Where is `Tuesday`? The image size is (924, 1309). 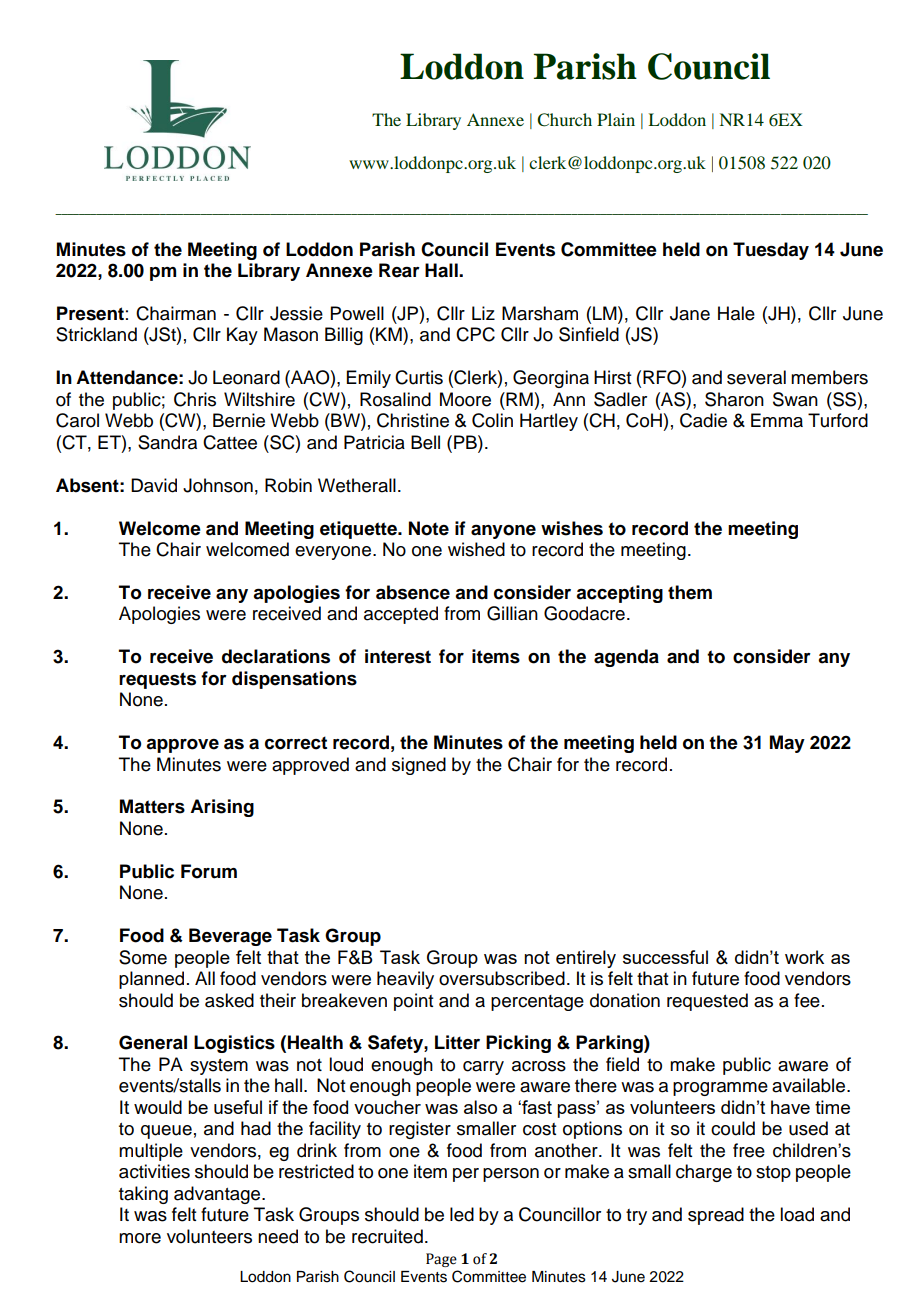
Tuesday is located at coordinates (771, 251).
